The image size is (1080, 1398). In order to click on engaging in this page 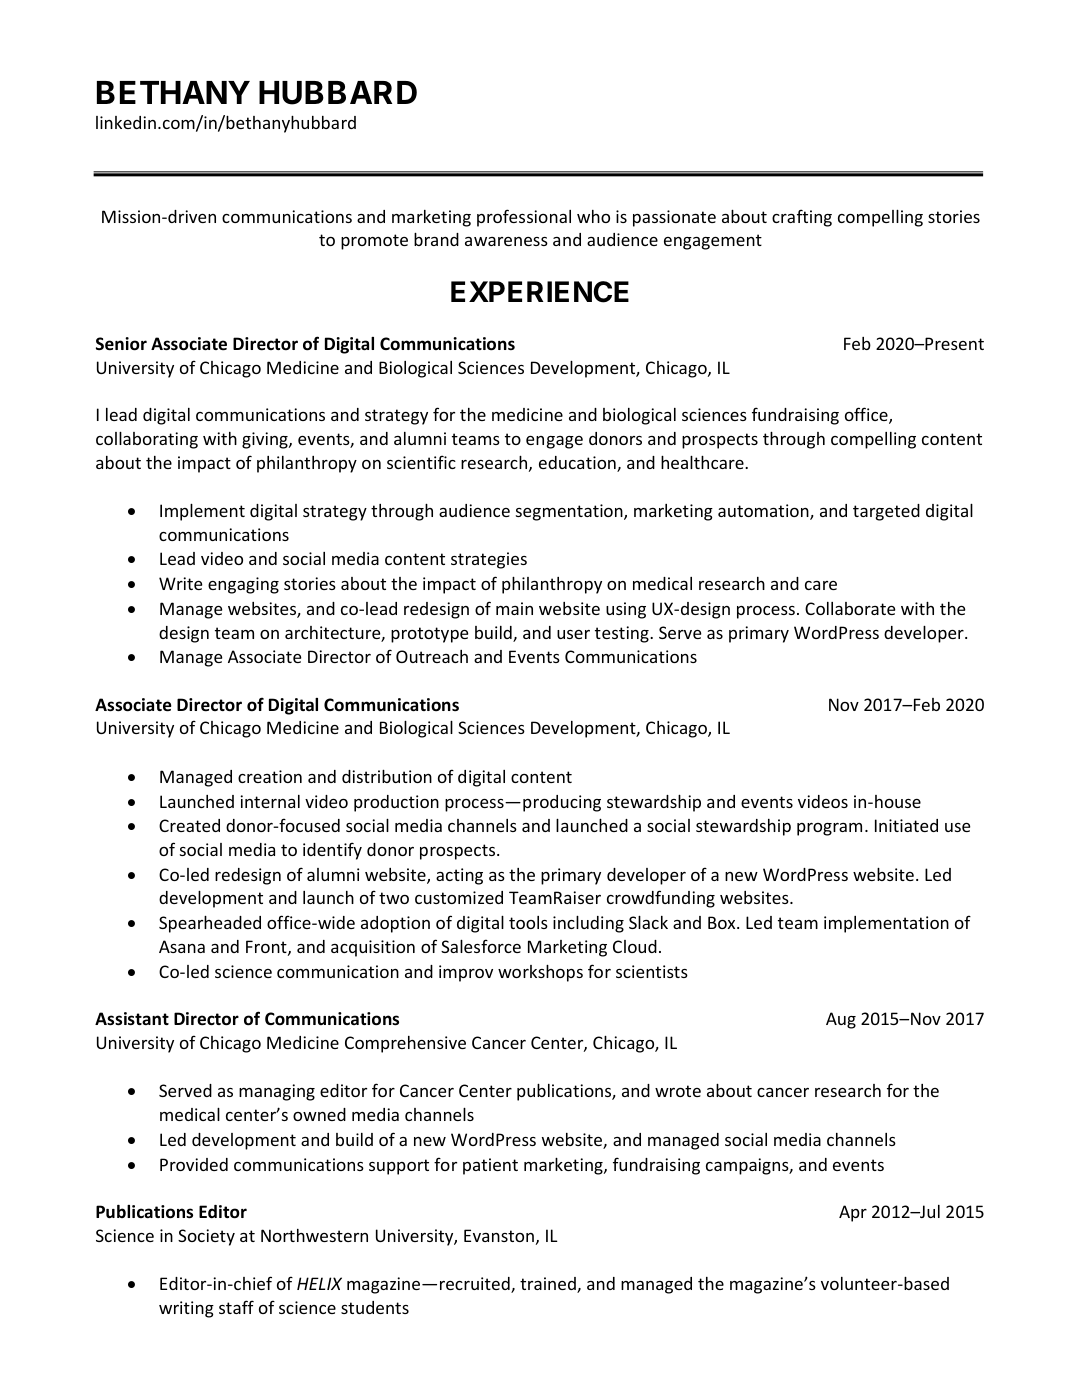, I will do `click(243, 585)`.
